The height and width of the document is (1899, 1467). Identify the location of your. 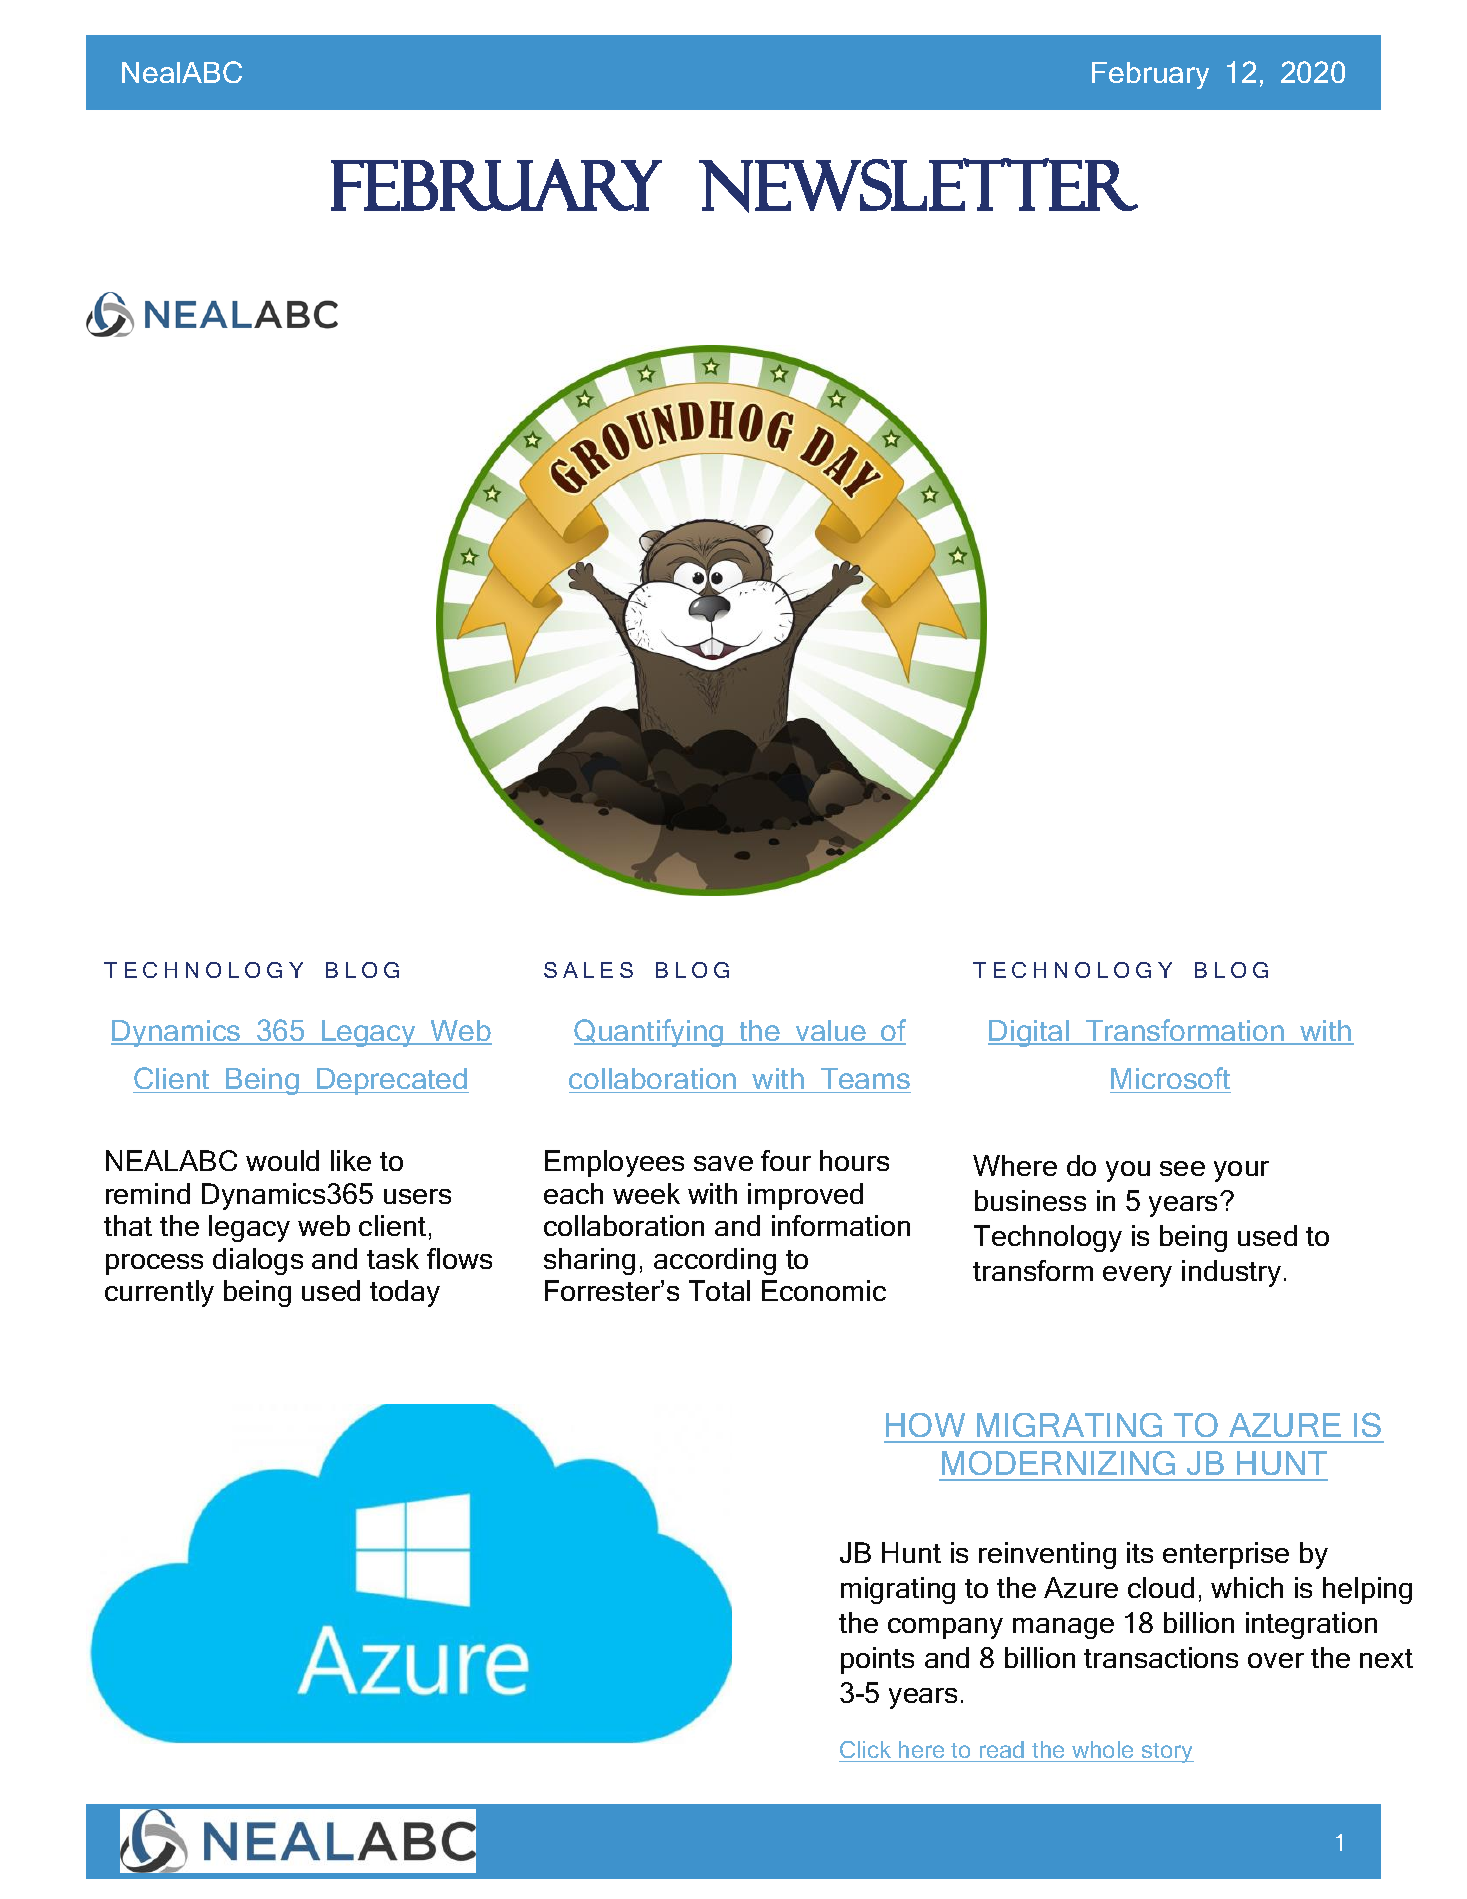
(1241, 1171).
